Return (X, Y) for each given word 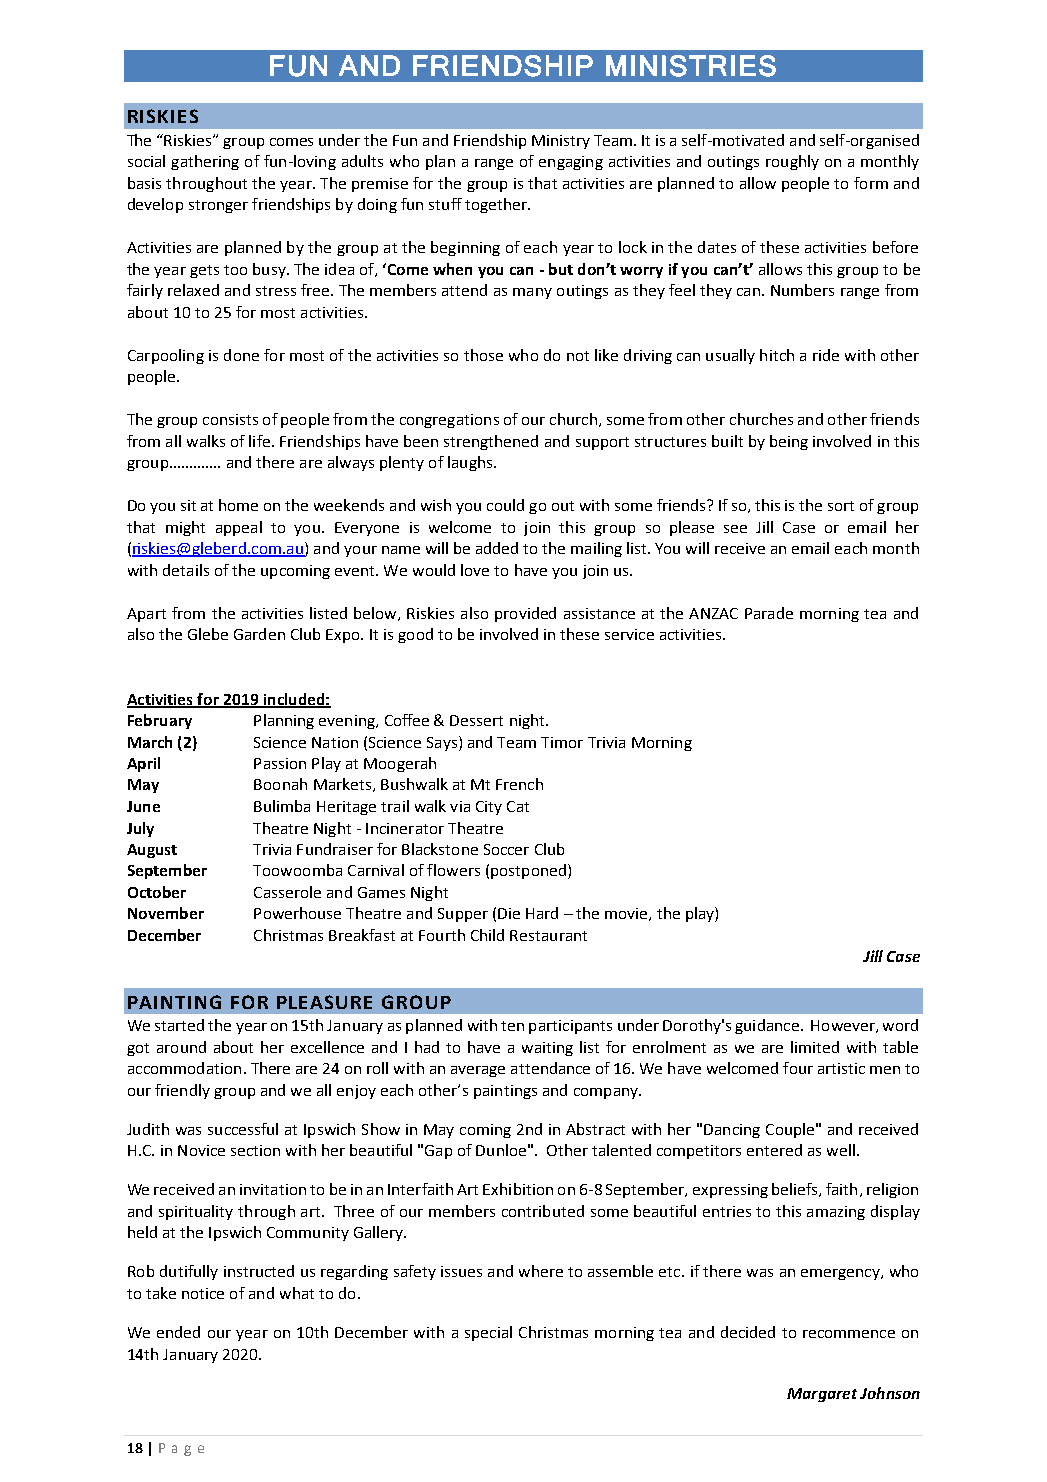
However (844, 1026)
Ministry (561, 142)
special (488, 1333)
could (505, 505)
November (166, 913)
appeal (239, 528)
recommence (849, 1334)
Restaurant (548, 935)
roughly (792, 162)
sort (841, 506)
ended (178, 1332)
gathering (205, 162)
